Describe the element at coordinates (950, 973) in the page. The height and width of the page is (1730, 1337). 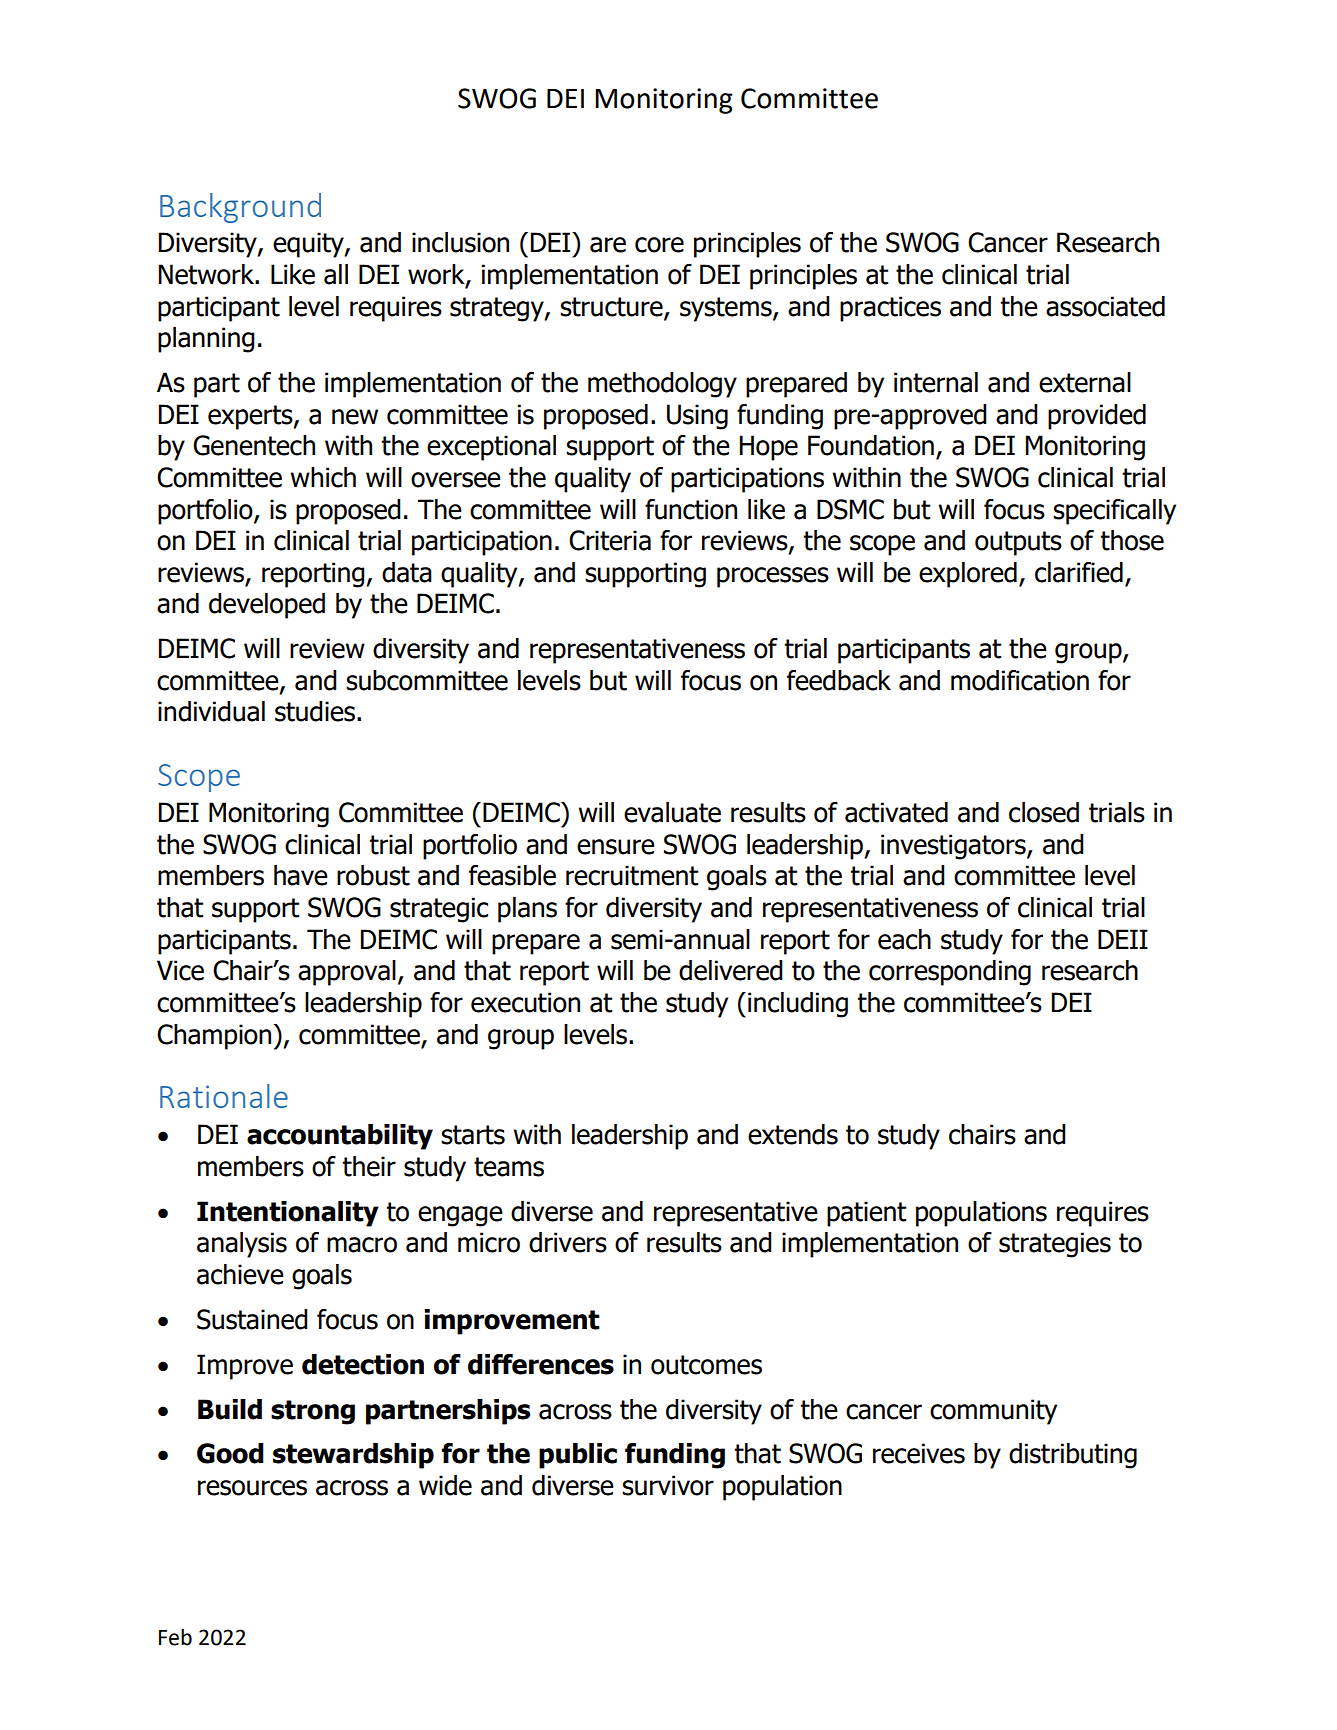
I see `corresponding` at that location.
